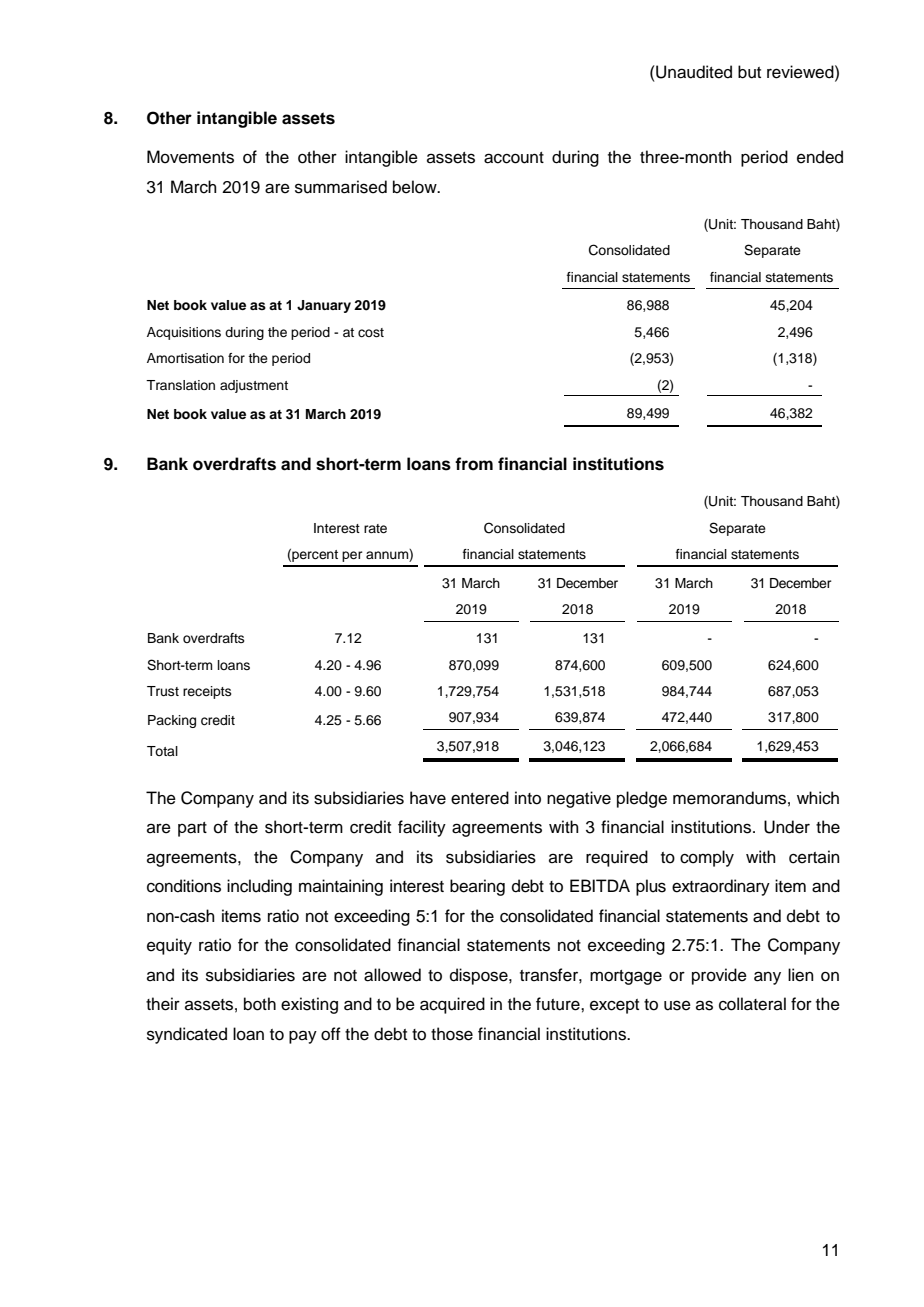 This image has width=924, height=1307. I want to click on which, so click(818, 798).
